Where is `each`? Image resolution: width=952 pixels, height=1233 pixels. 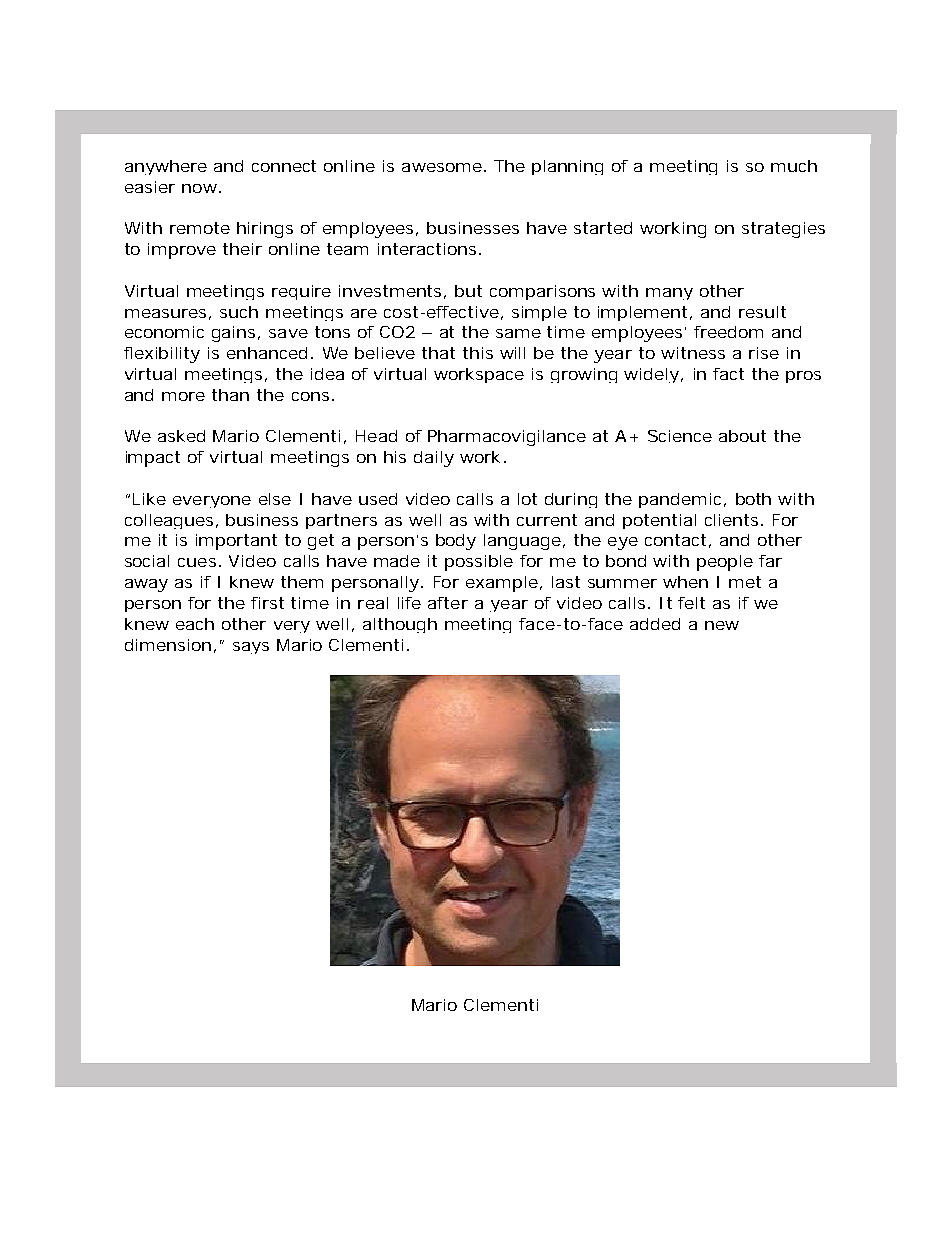
each is located at coordinates (195, 624).
